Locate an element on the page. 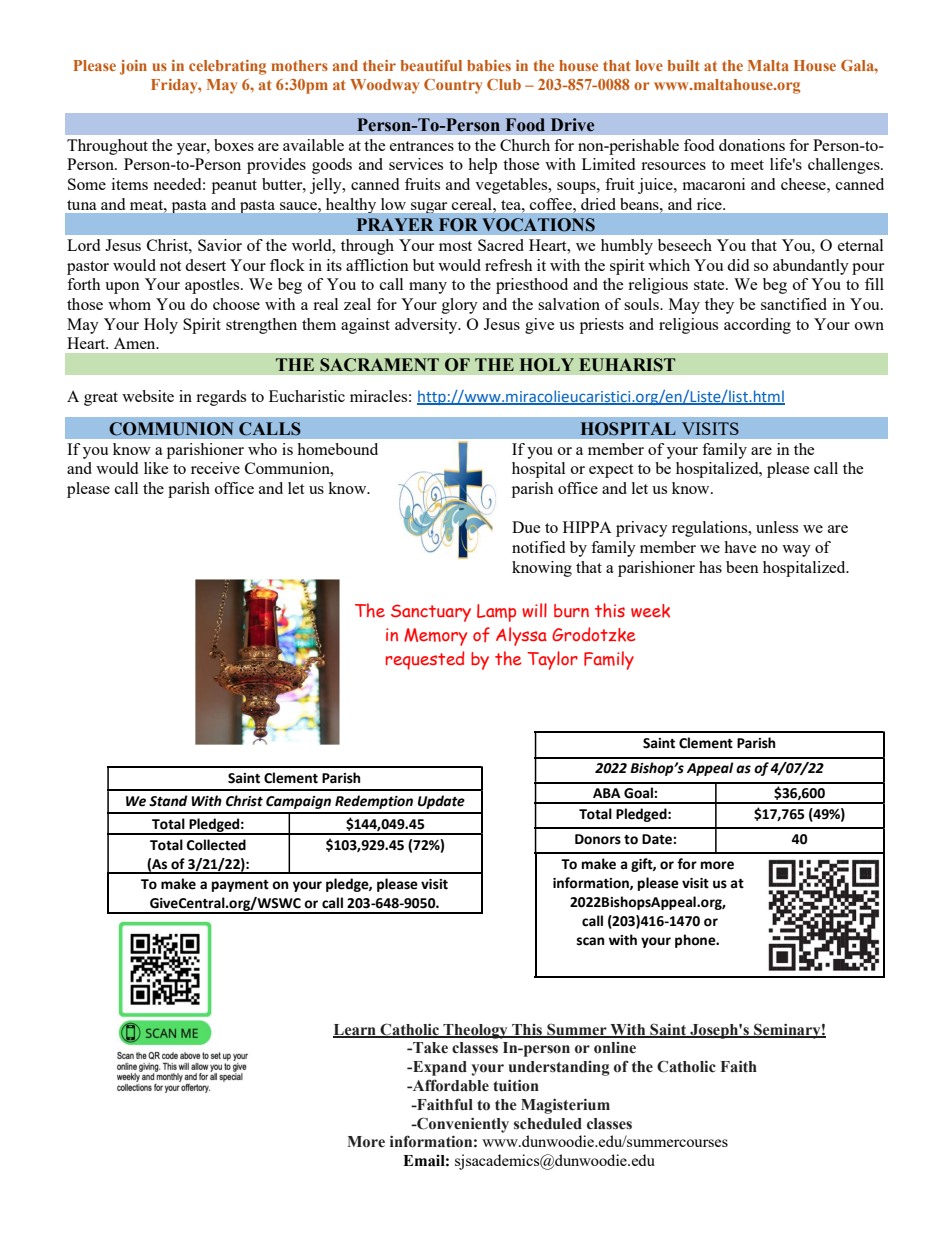  whom is located at coordinates (129, 304).
